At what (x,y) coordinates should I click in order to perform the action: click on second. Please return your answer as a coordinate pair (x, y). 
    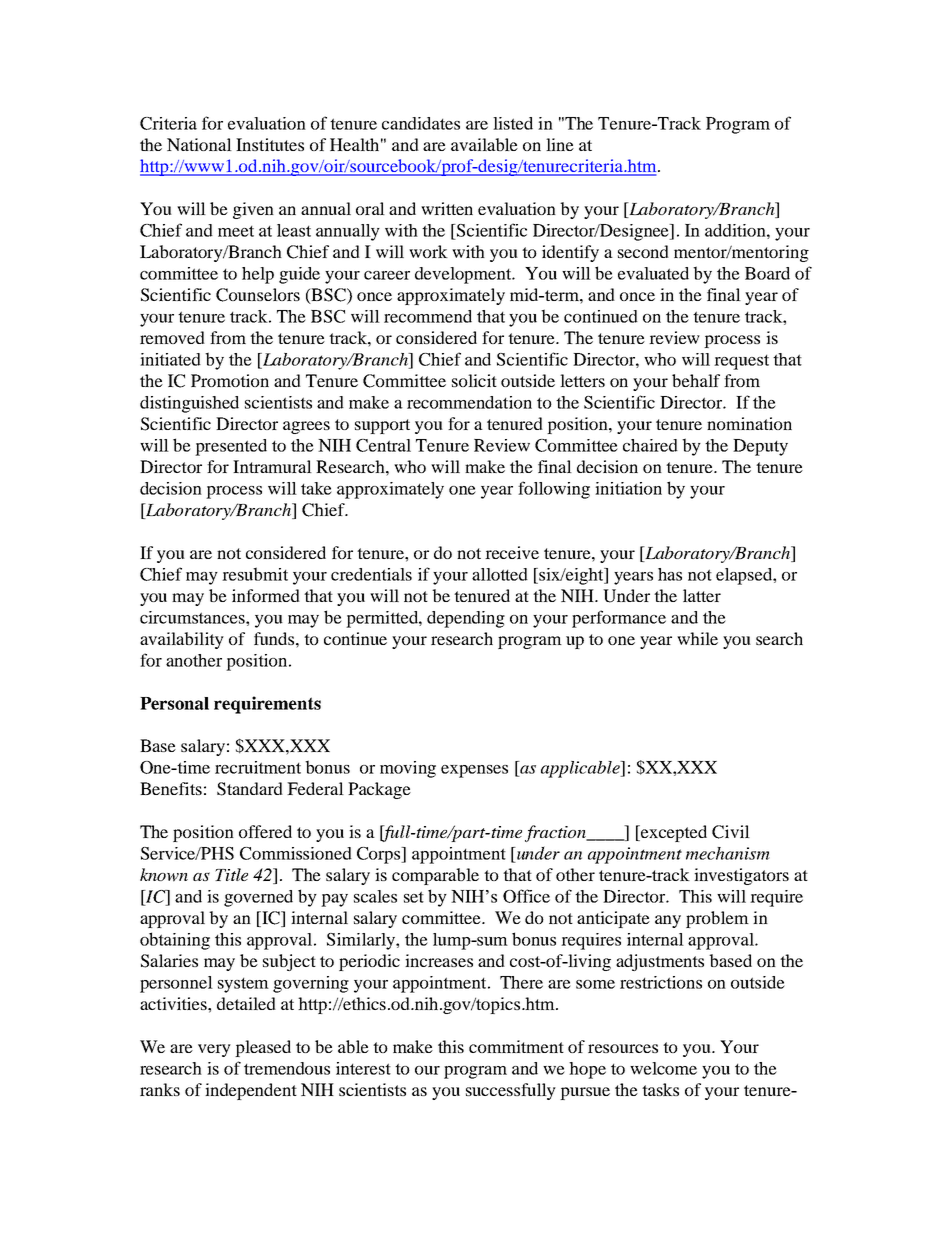
    Looking at the image, I should click on (643, 251).
